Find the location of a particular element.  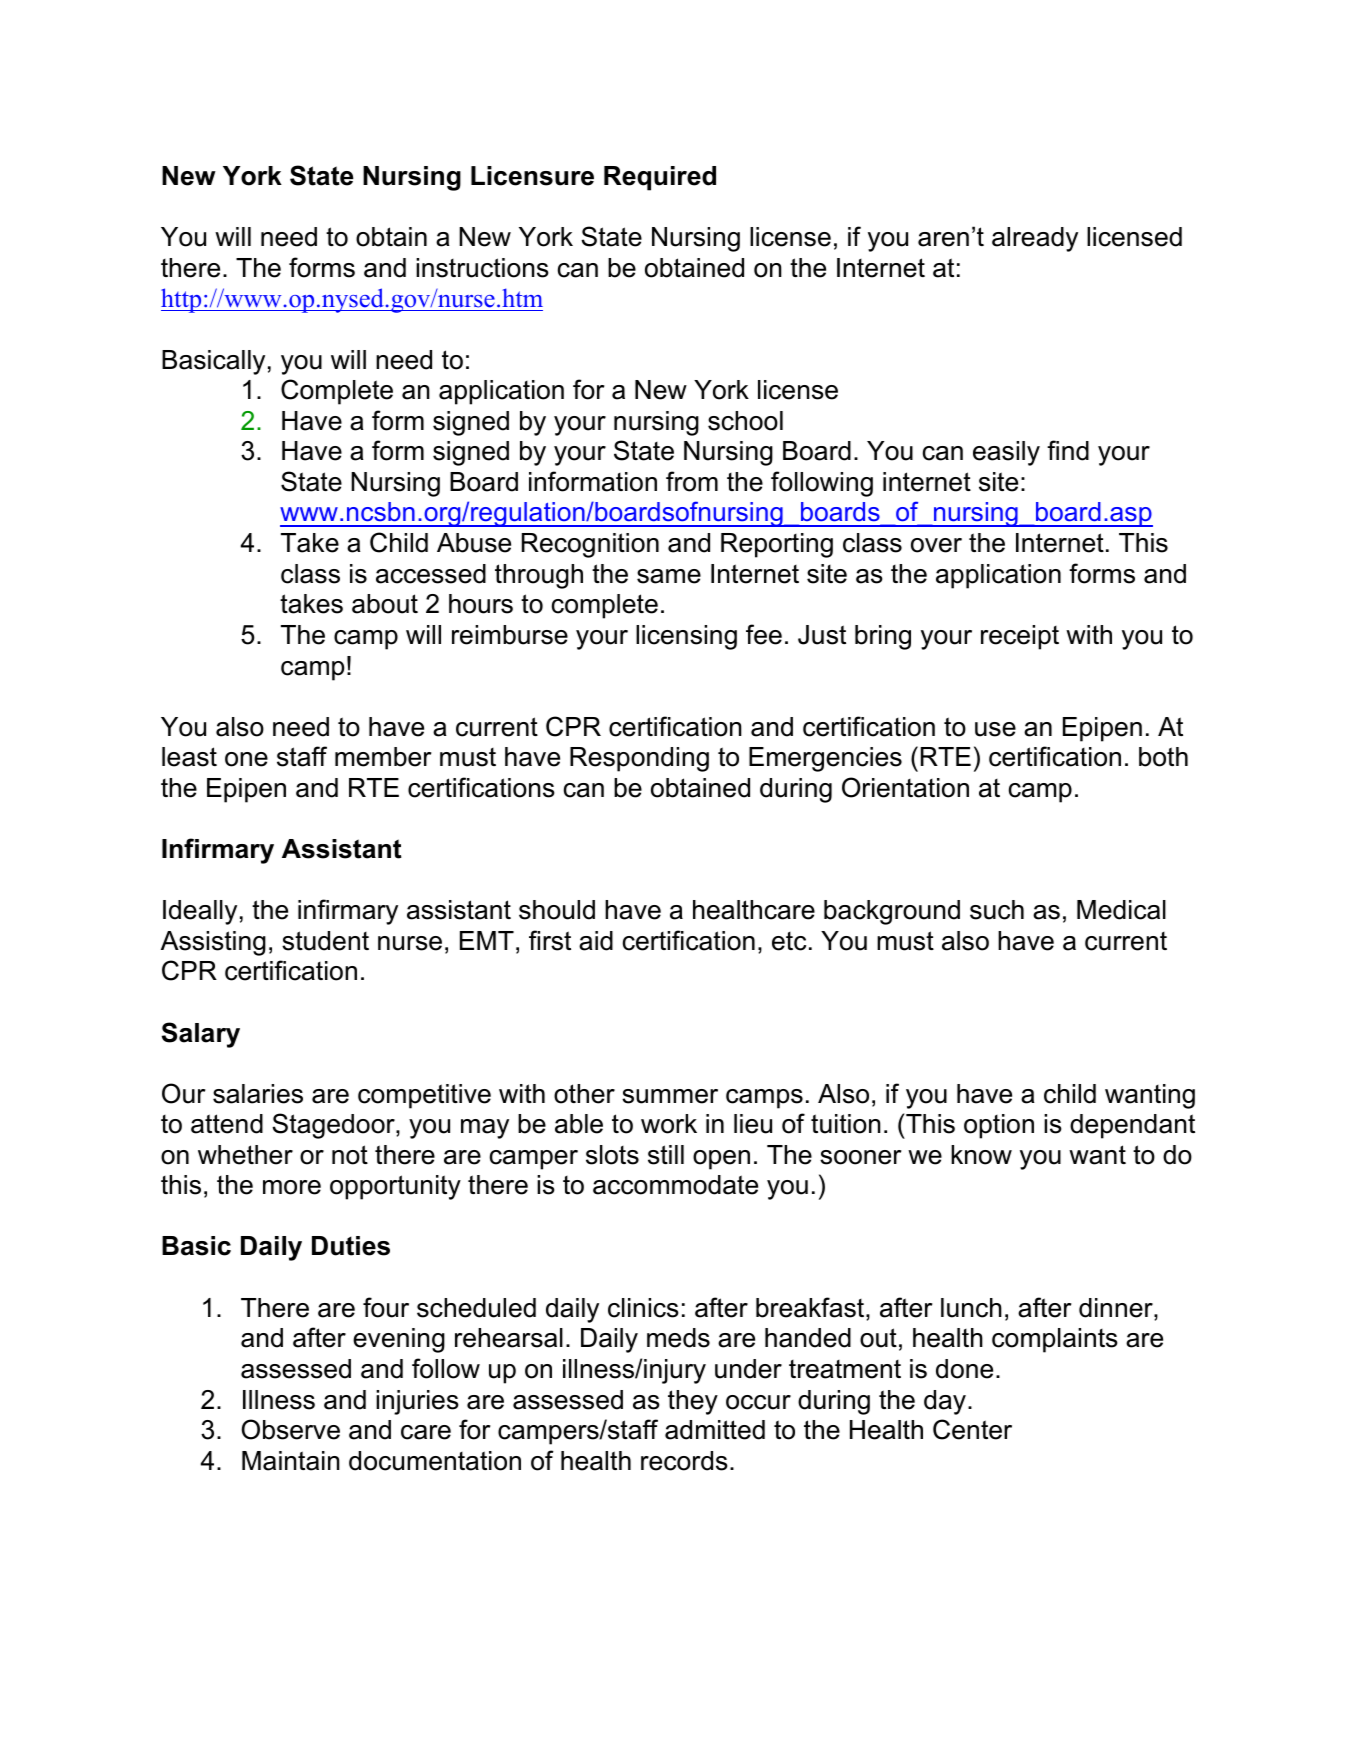

Responding is located at coordinates (639, 759).
